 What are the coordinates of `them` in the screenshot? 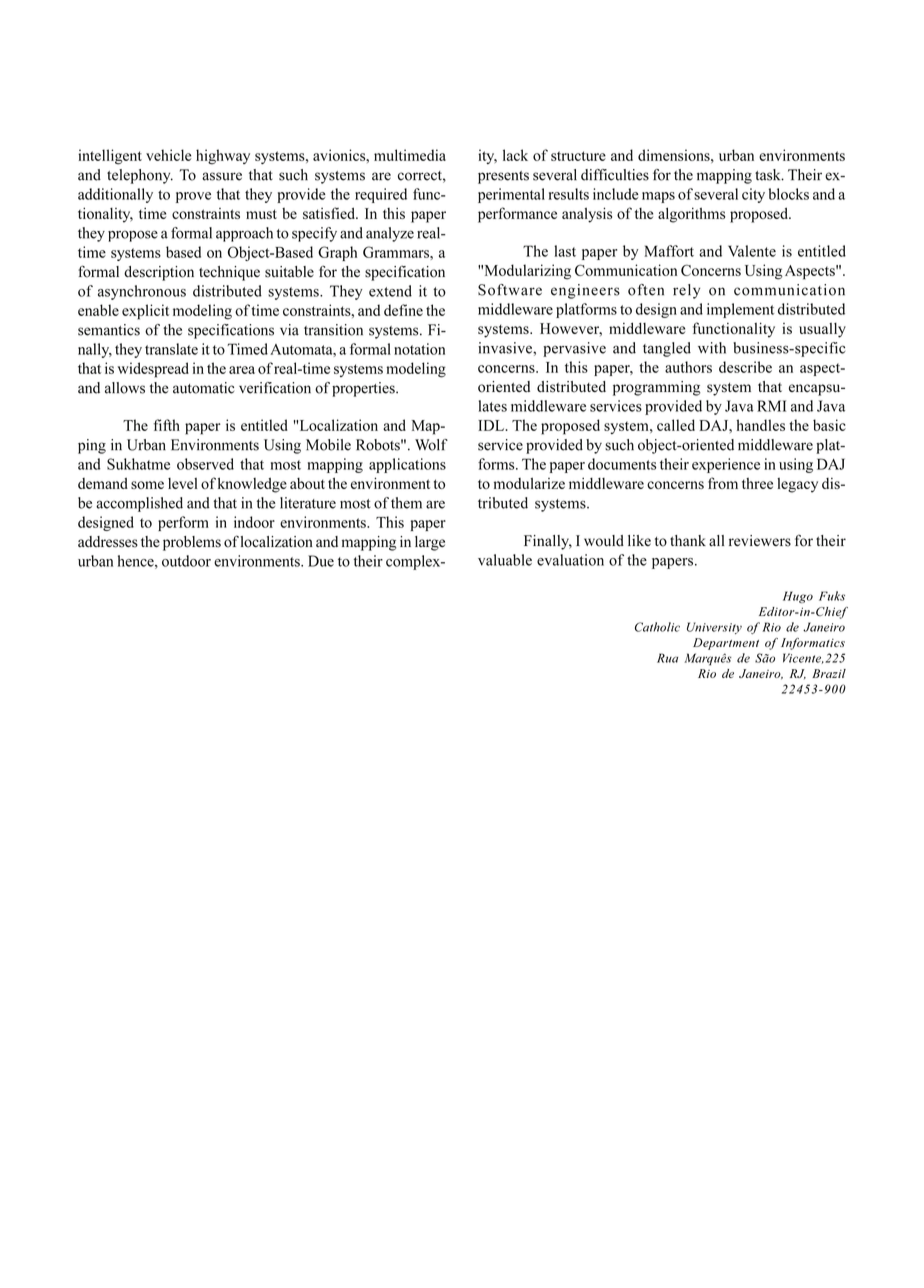 It's located at (406, 503).
